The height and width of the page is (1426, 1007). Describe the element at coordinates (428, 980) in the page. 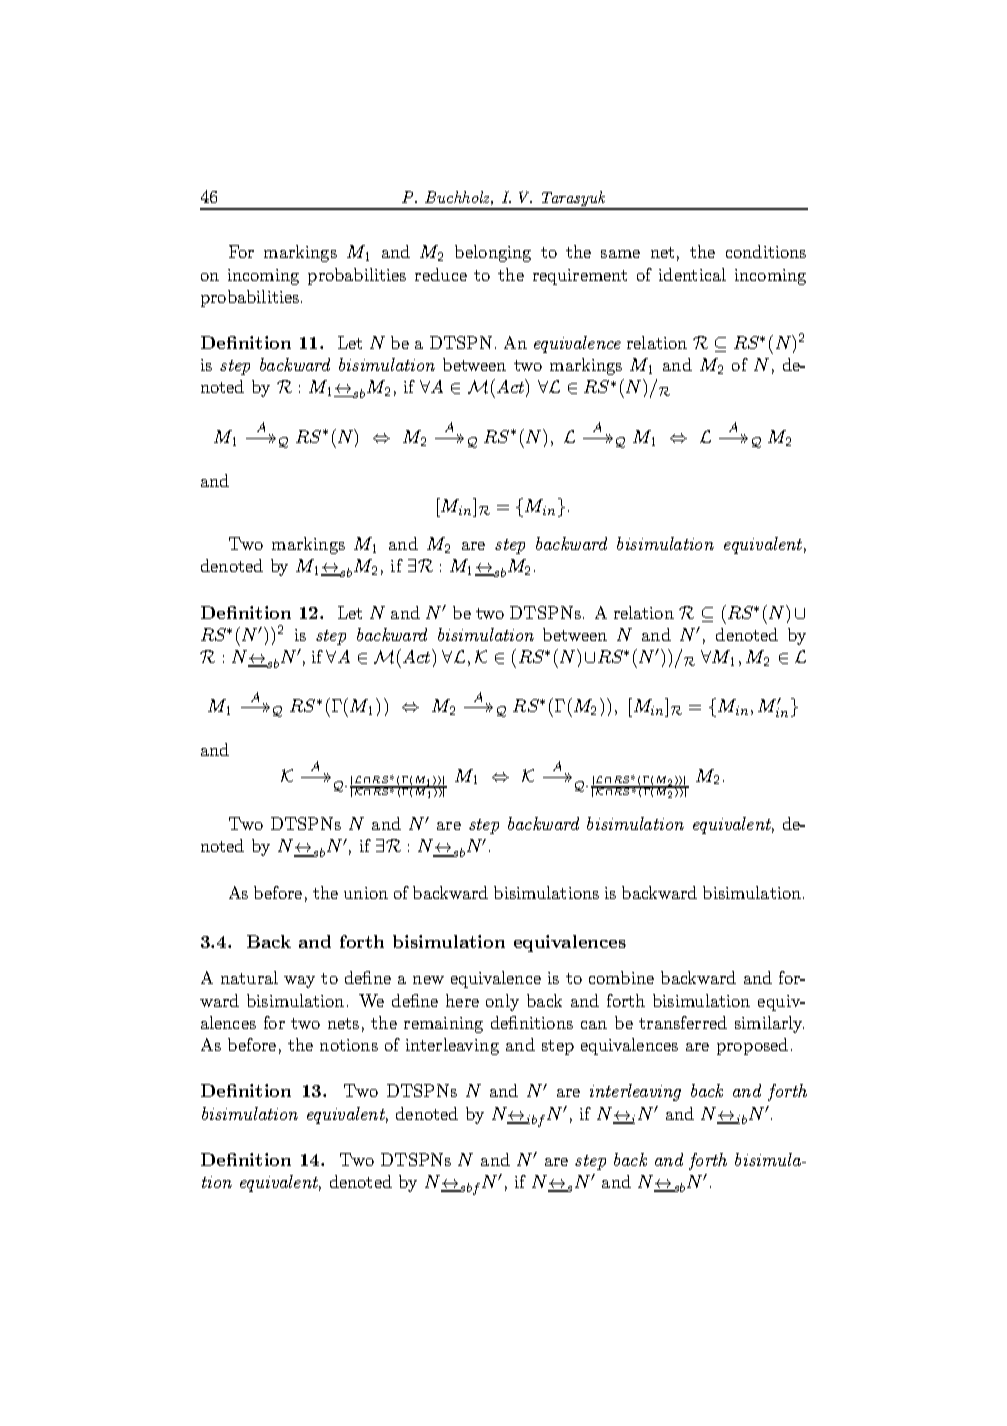

I see `new` at that location.
